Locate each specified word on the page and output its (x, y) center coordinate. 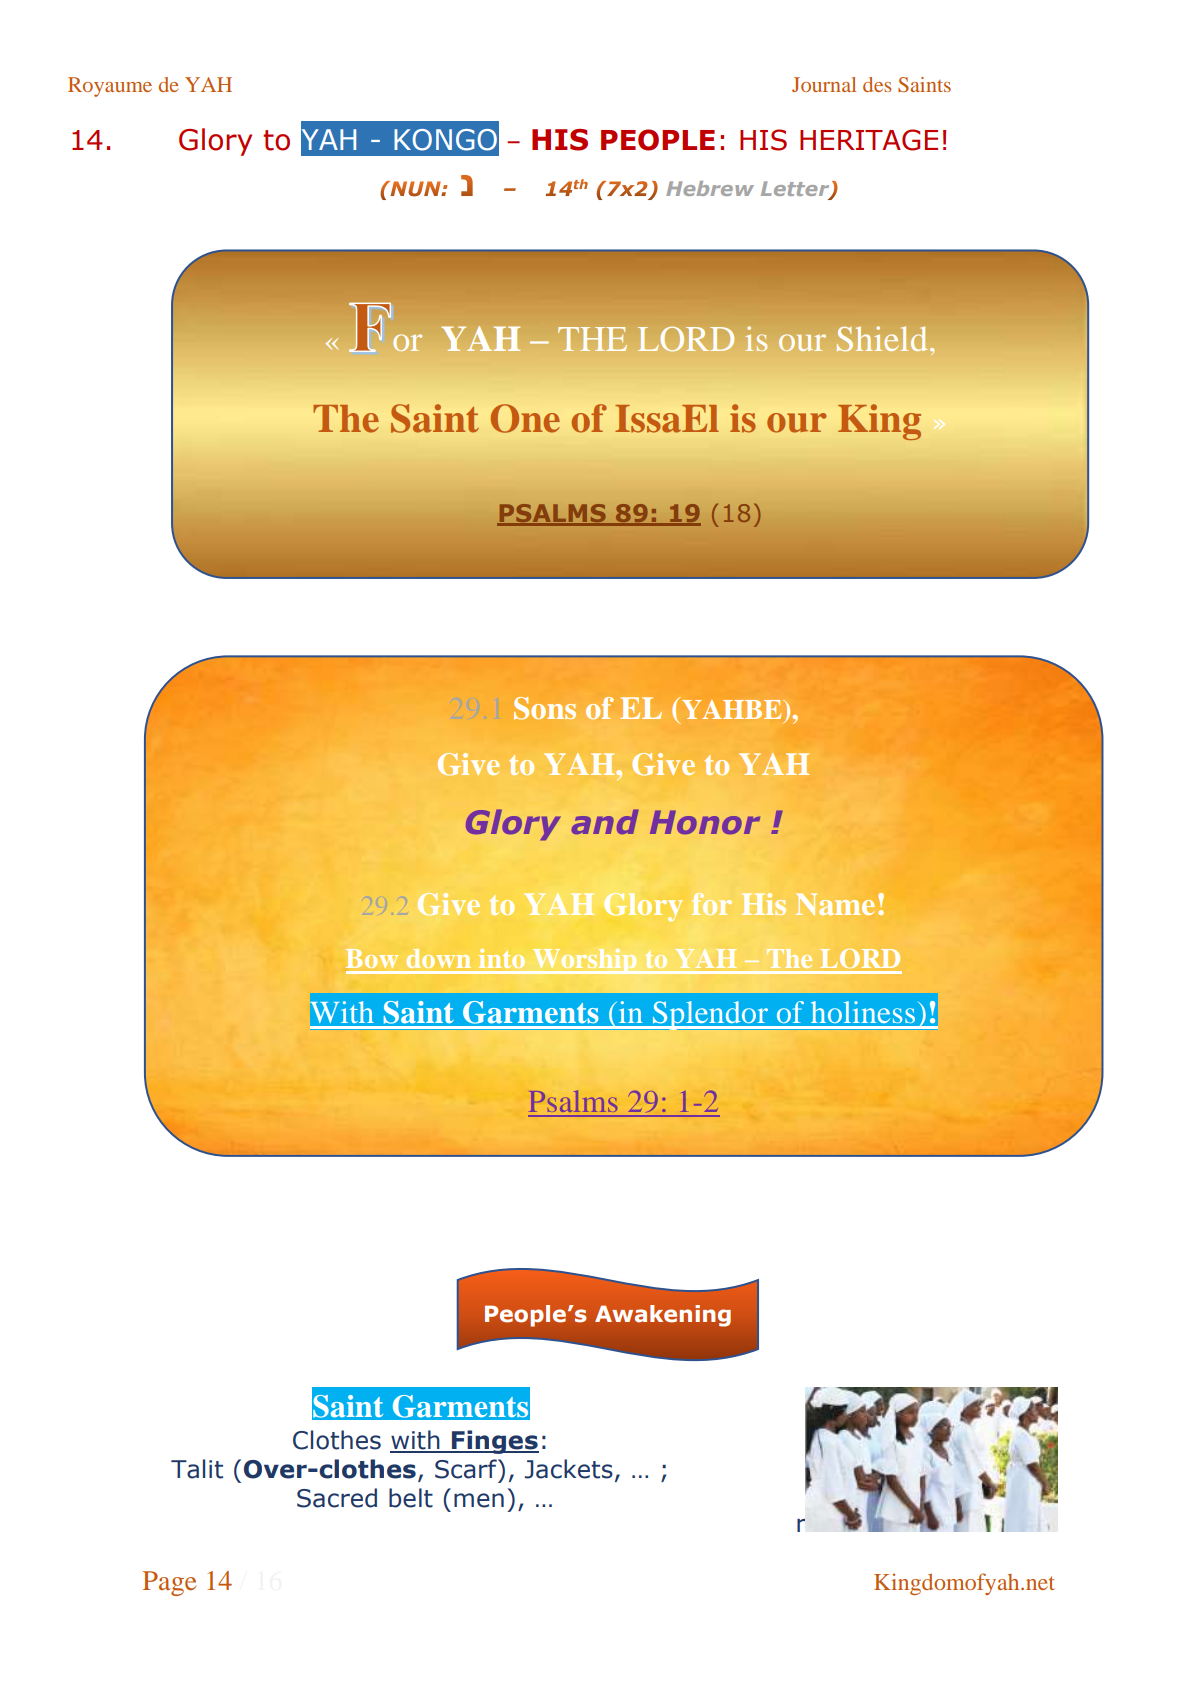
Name (835, 904)
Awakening (663, 1316)
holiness (863, 1012)
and (605, 821)
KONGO (445, 140)
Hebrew (710, 188)
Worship (585, 961)
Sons (545, 708)
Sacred (337, 1498)
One (525, 418)
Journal (824, 84)
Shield (882, 339)
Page (169, 1583)
